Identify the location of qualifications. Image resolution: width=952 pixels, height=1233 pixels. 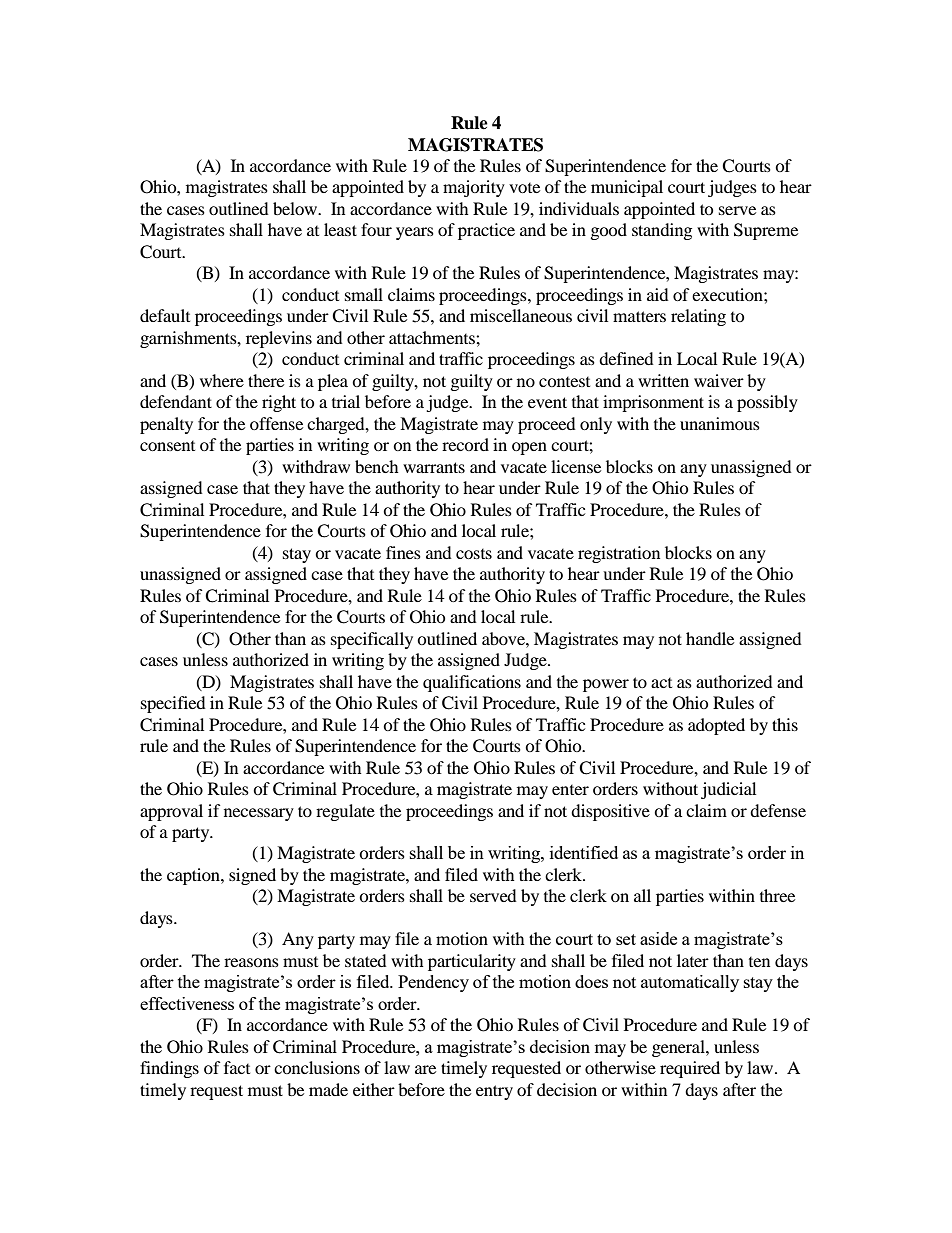
(472, 683).
